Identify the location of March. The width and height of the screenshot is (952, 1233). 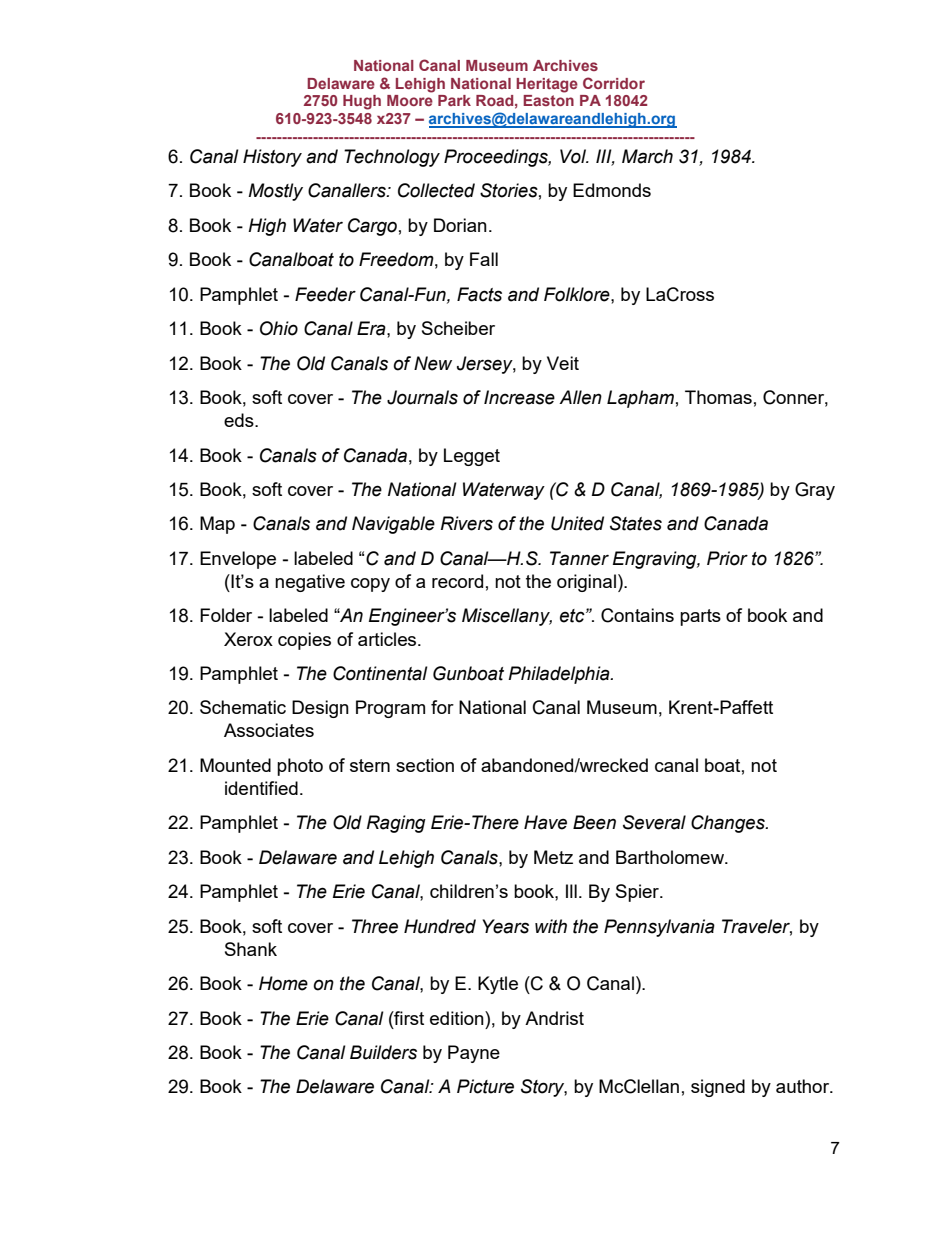
(647, 156).
